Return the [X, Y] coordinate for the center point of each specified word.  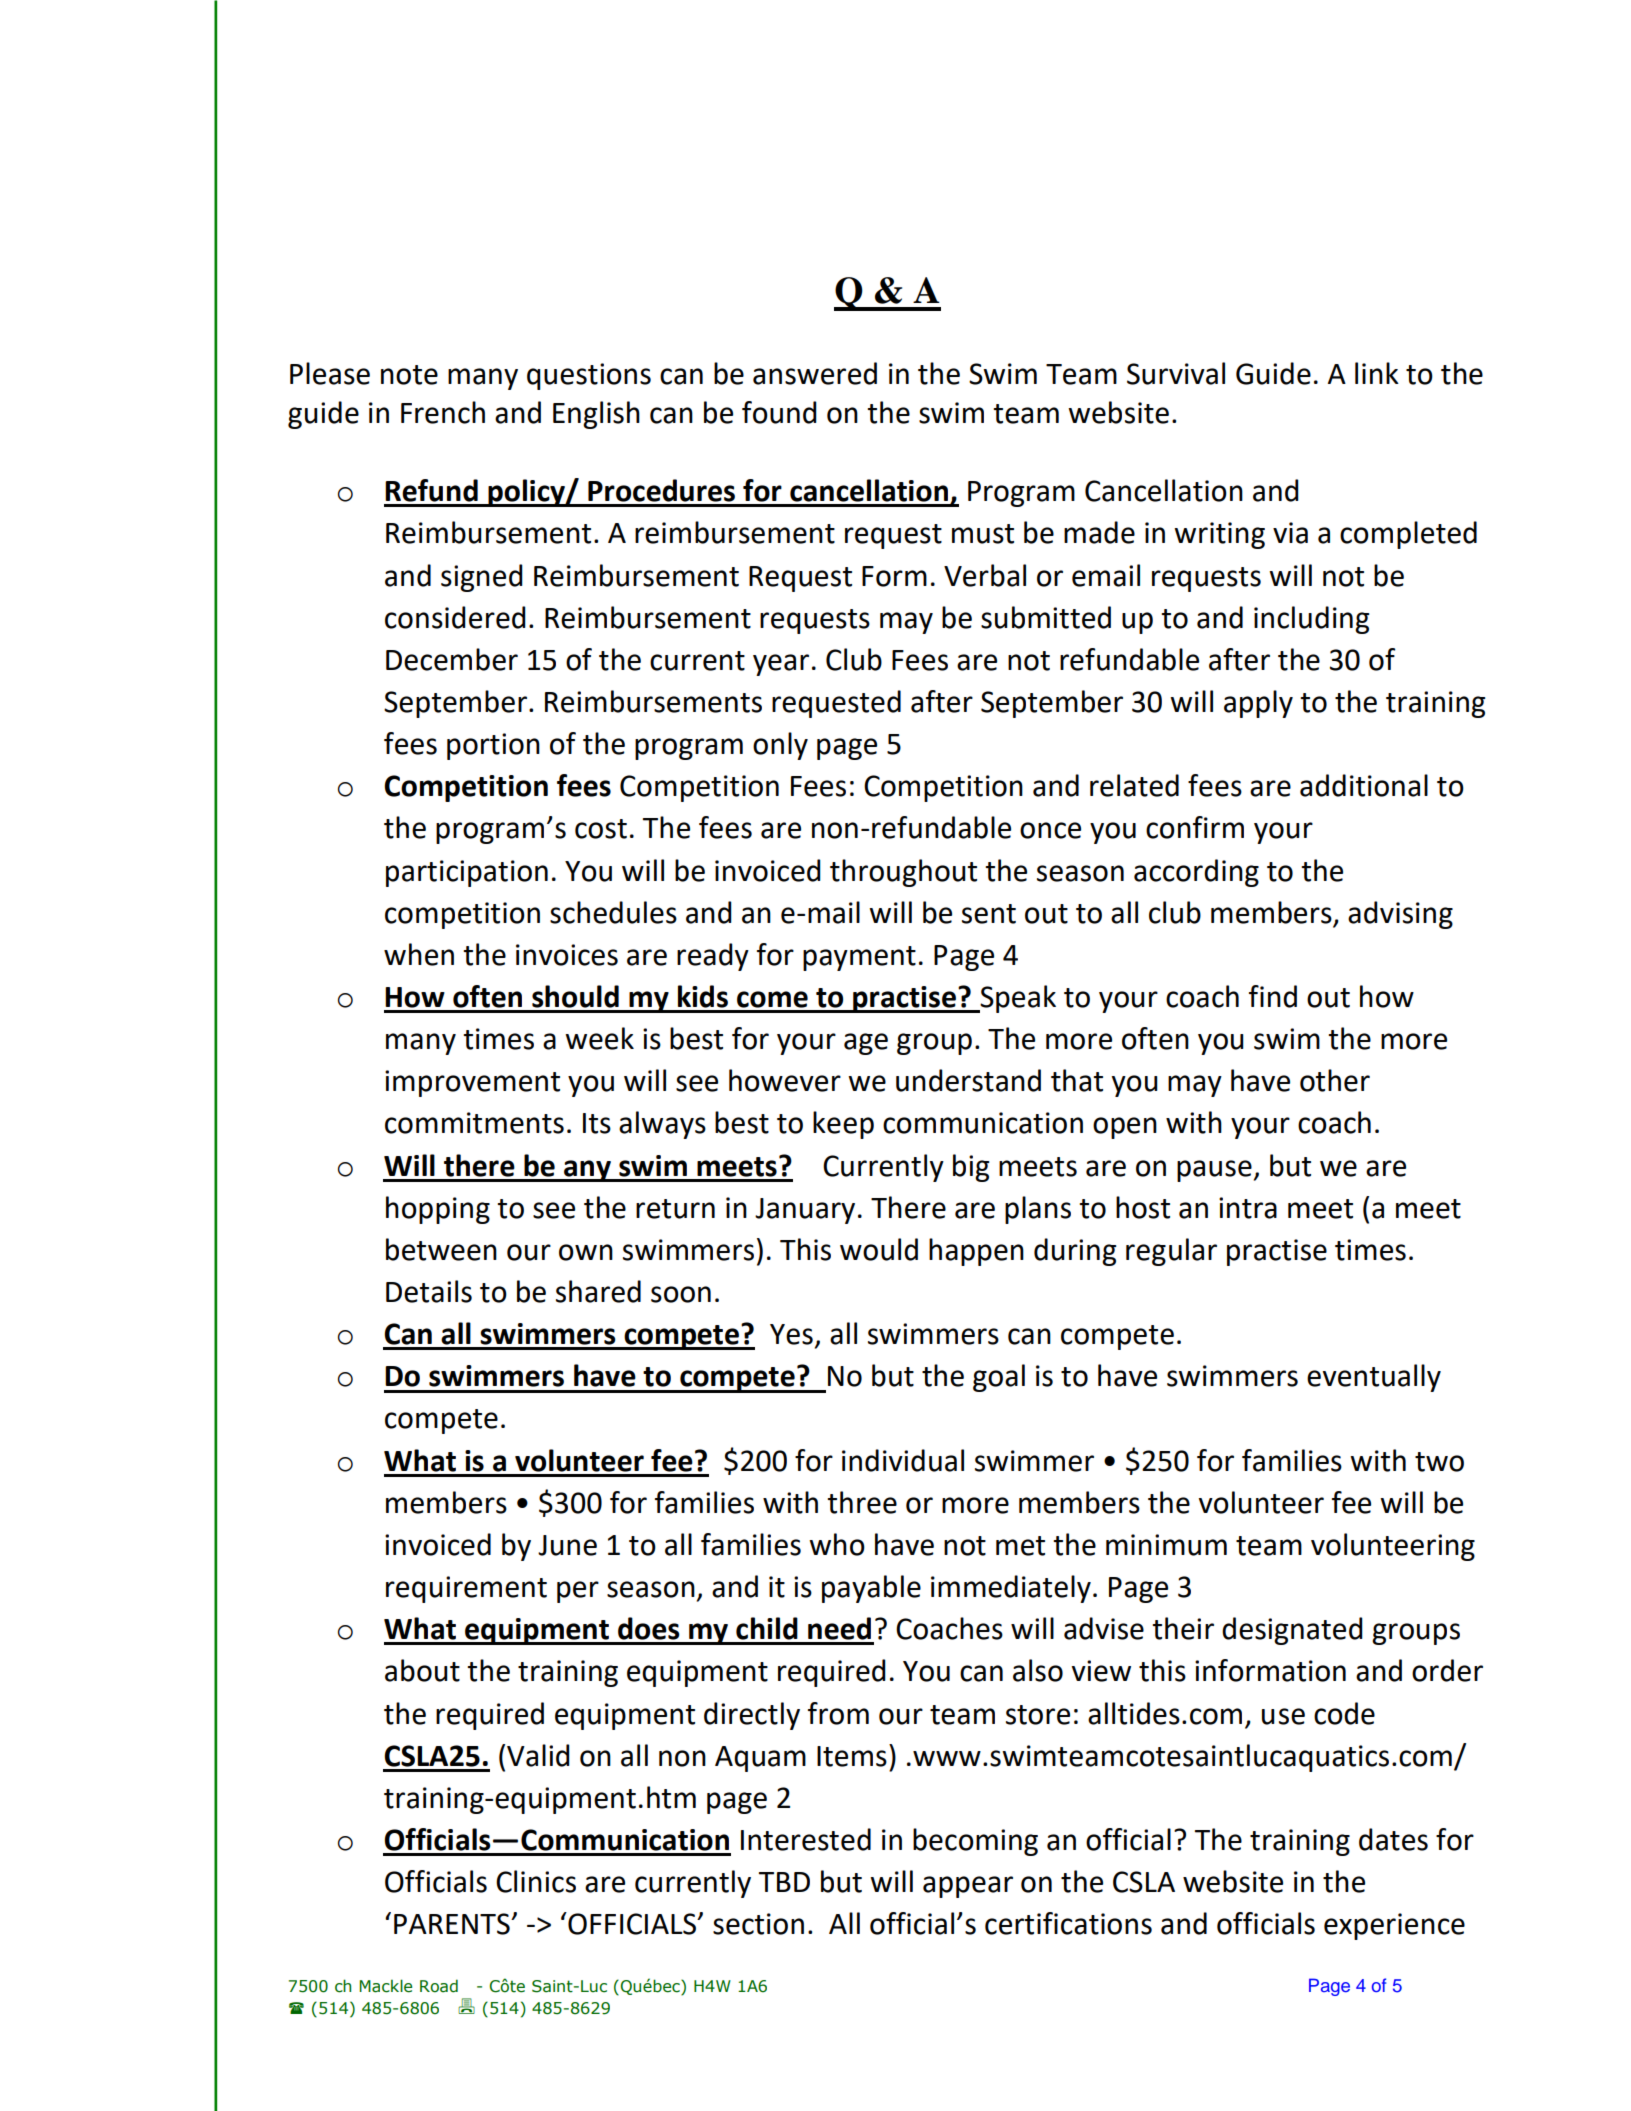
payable [871, 1589]
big [971, 1168]
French [443, 412]
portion [493, 746]
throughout [903, 873]
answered [815, 373]
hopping [438, 1210]
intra [1248, 1208]
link [1377, 373]
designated [1292, 1631]
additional [1364, 785]
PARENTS [453, 1924]
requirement [466, 1589]
